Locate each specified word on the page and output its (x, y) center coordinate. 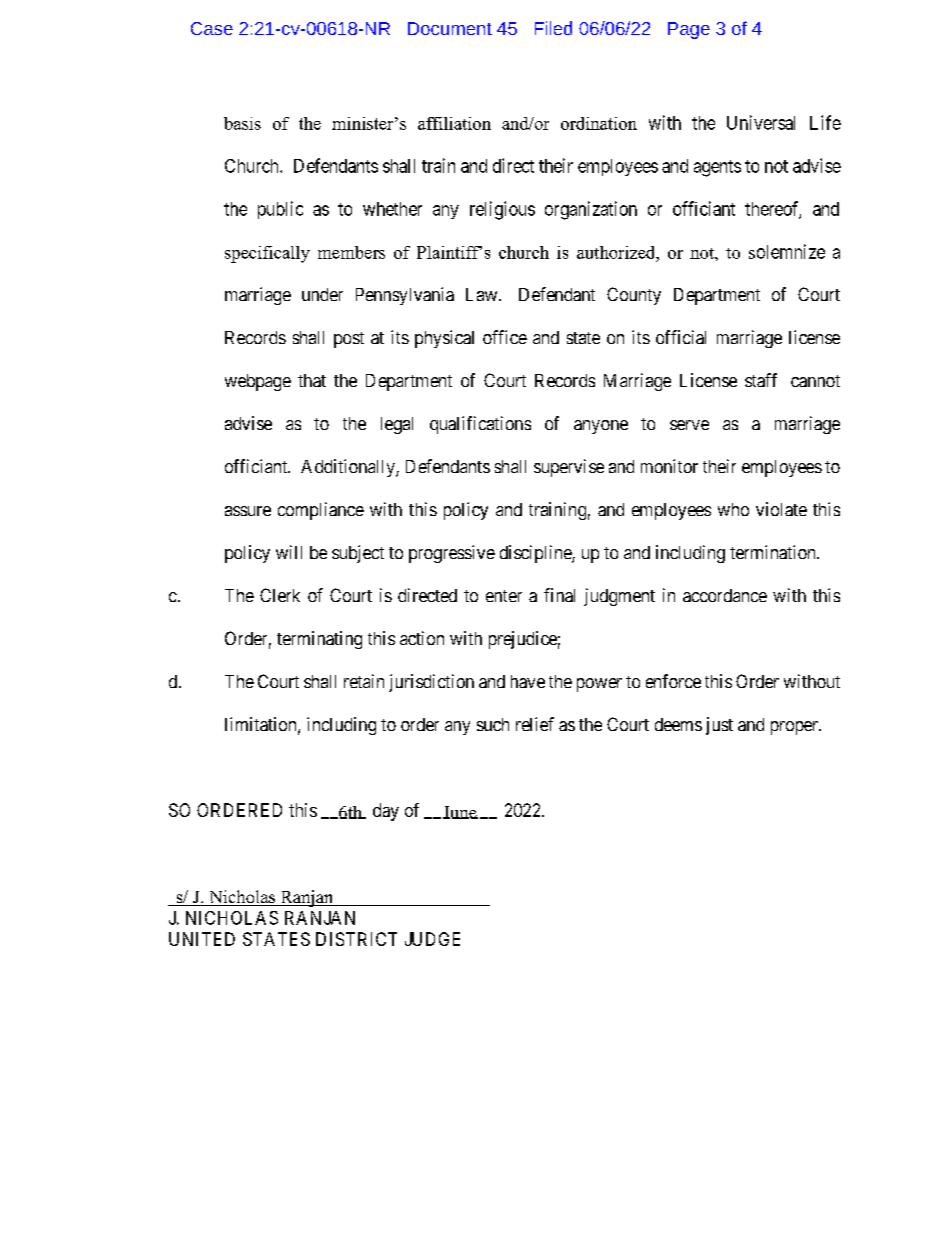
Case (212, 28)
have (528, 681)
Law (483, 294)
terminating (319, 640)
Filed (553, 28)
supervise (569, 468)
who (733, 509)
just (719, 726)
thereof (773, 209)
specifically (267, 254)
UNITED (202, 939)
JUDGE (432, 939)
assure (248, 511)
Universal (761, 122)
